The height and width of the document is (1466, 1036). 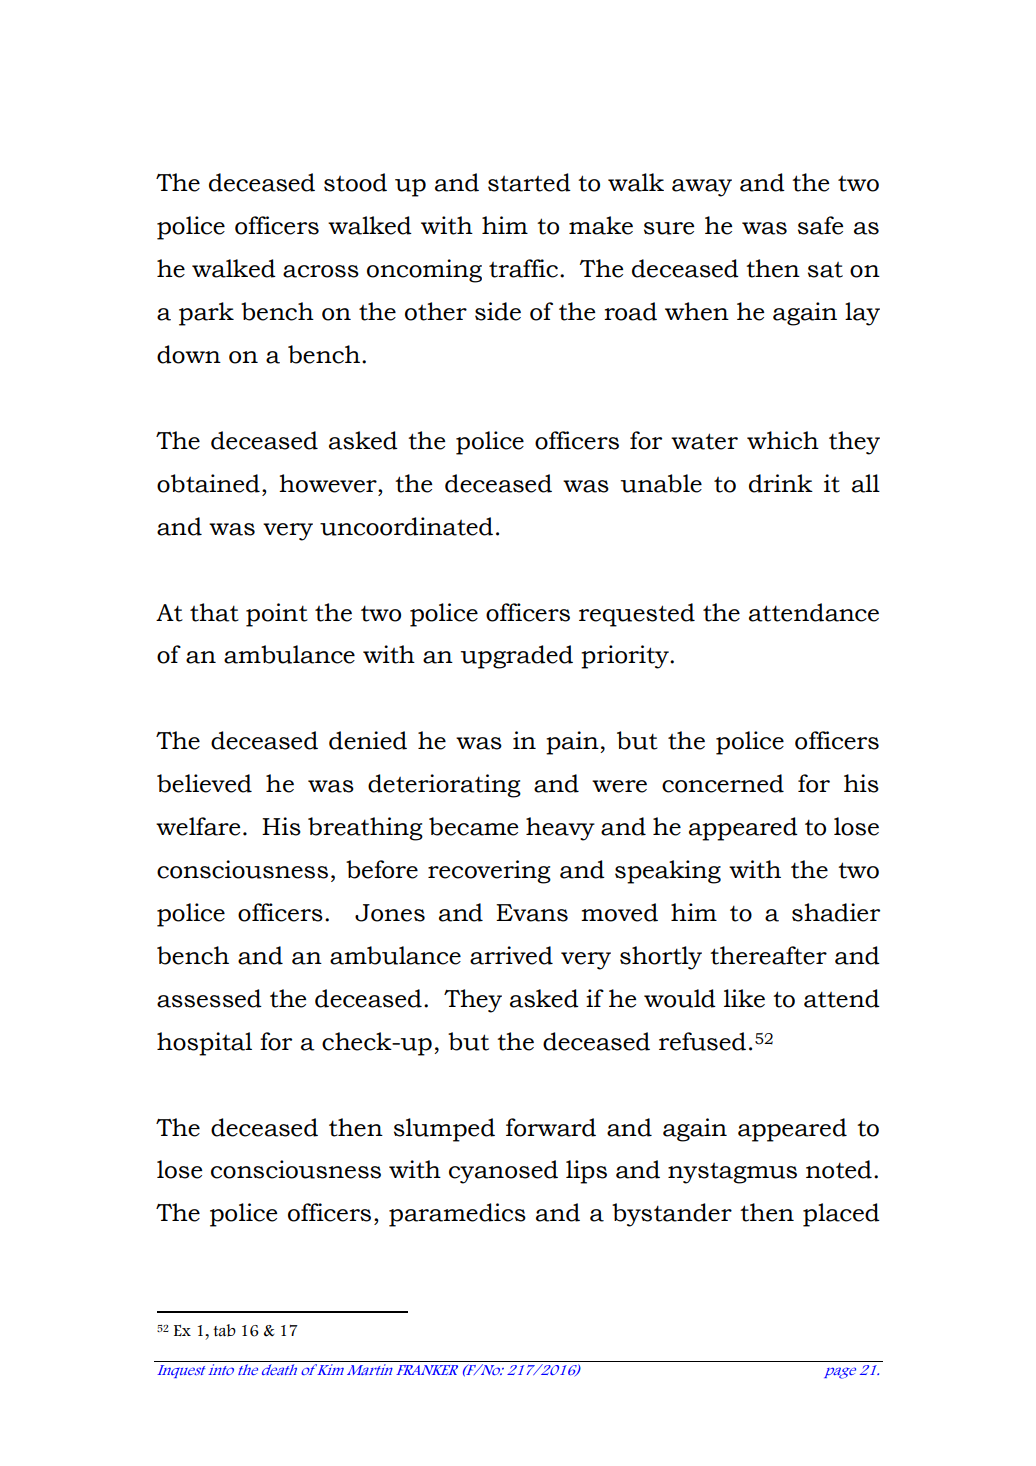 I want to click on safe, so click(x=820, y=225).
